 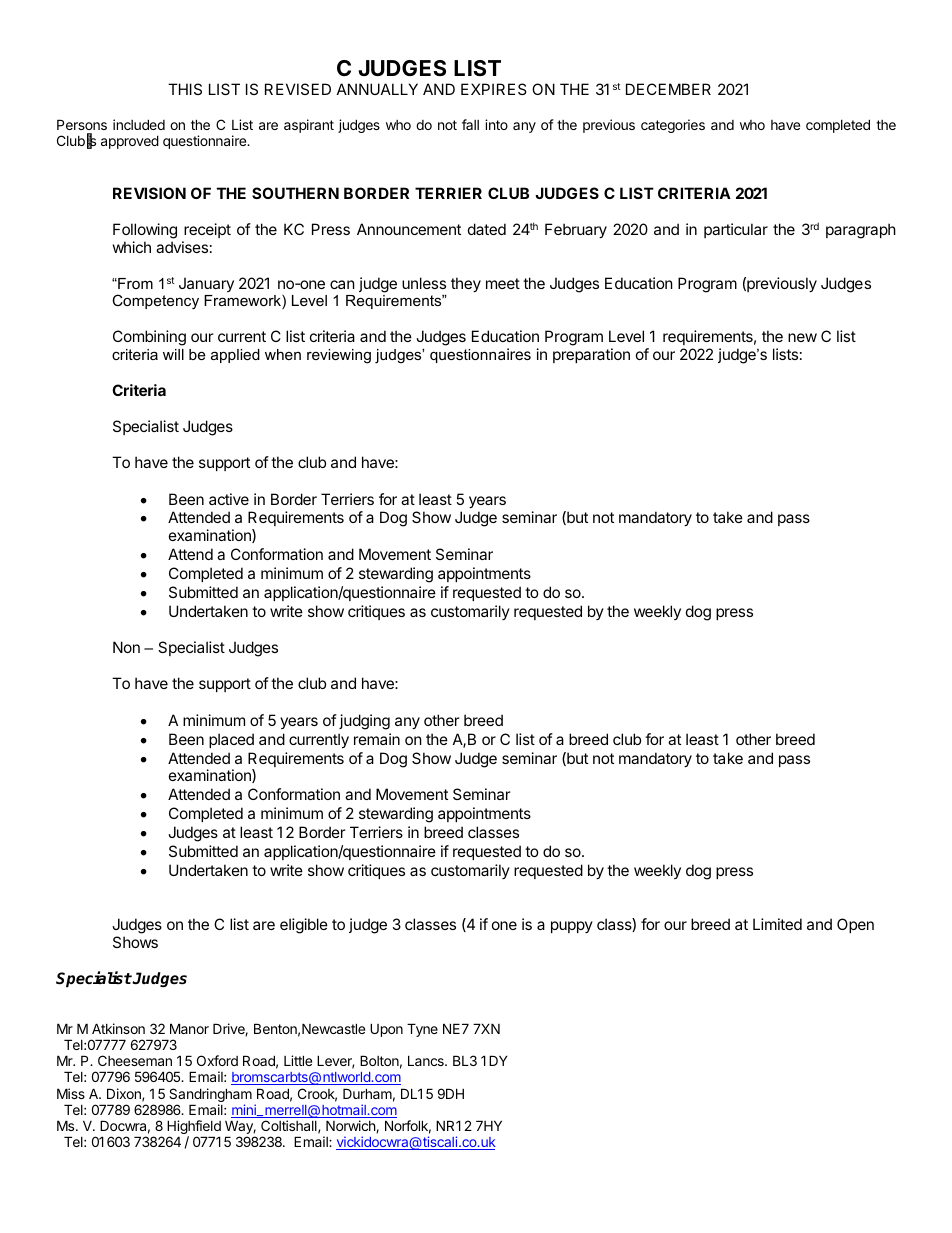 What do you see at coordinates (229, 499) in the document?
I see `active` at bounding box center [229, 499].
